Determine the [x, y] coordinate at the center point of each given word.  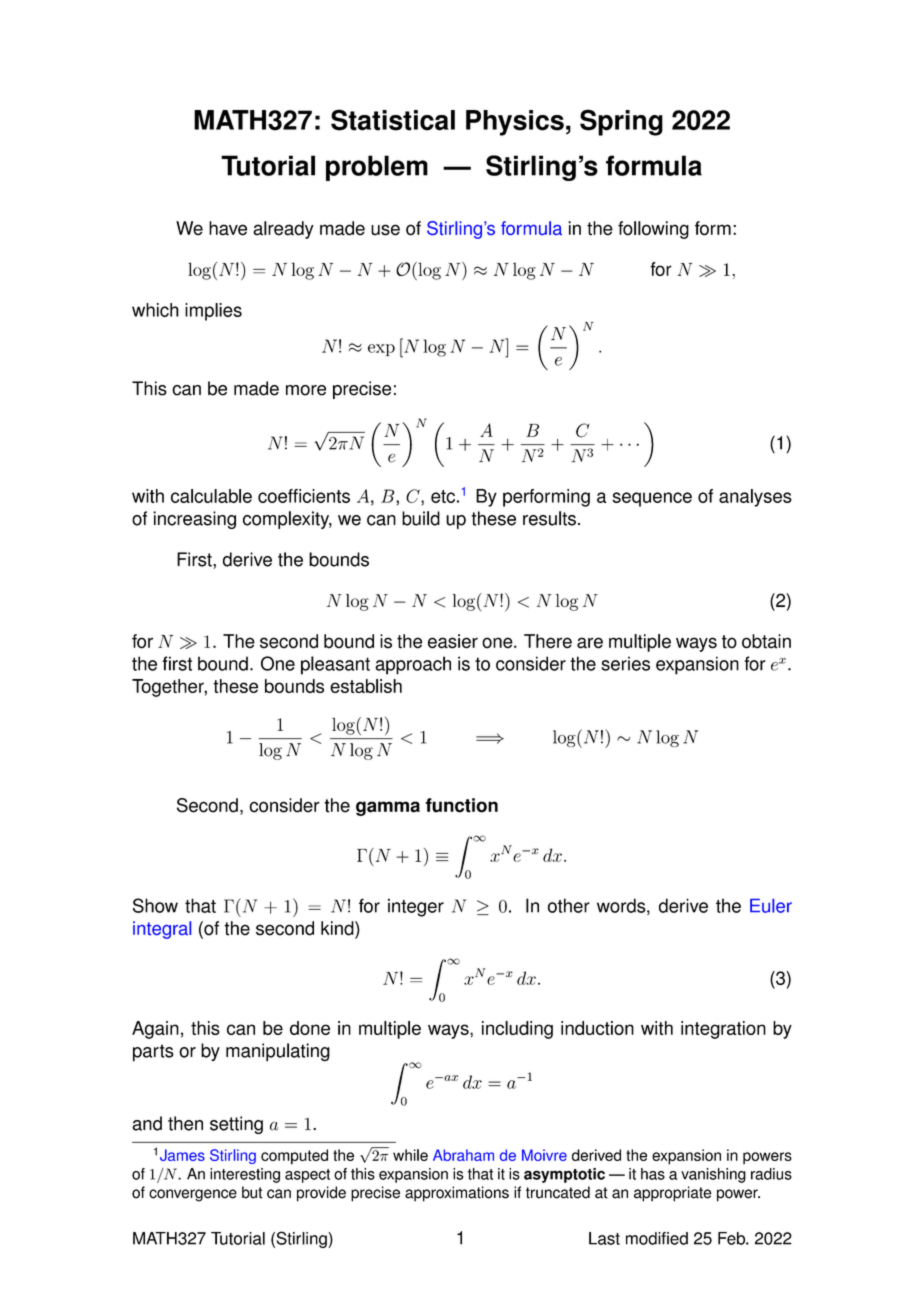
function [461, 805]
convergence [193, 1195]
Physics [515, 123]
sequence [652, 499]
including [517, 1030]
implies [213, 312]
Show [155, 905]
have [228, 228]
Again [155, 1030]
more [306, 390]
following [653, 230]
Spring [621, 122]
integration [723, 1030]
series [625, 663]
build [421, 518]
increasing [194, 520]
